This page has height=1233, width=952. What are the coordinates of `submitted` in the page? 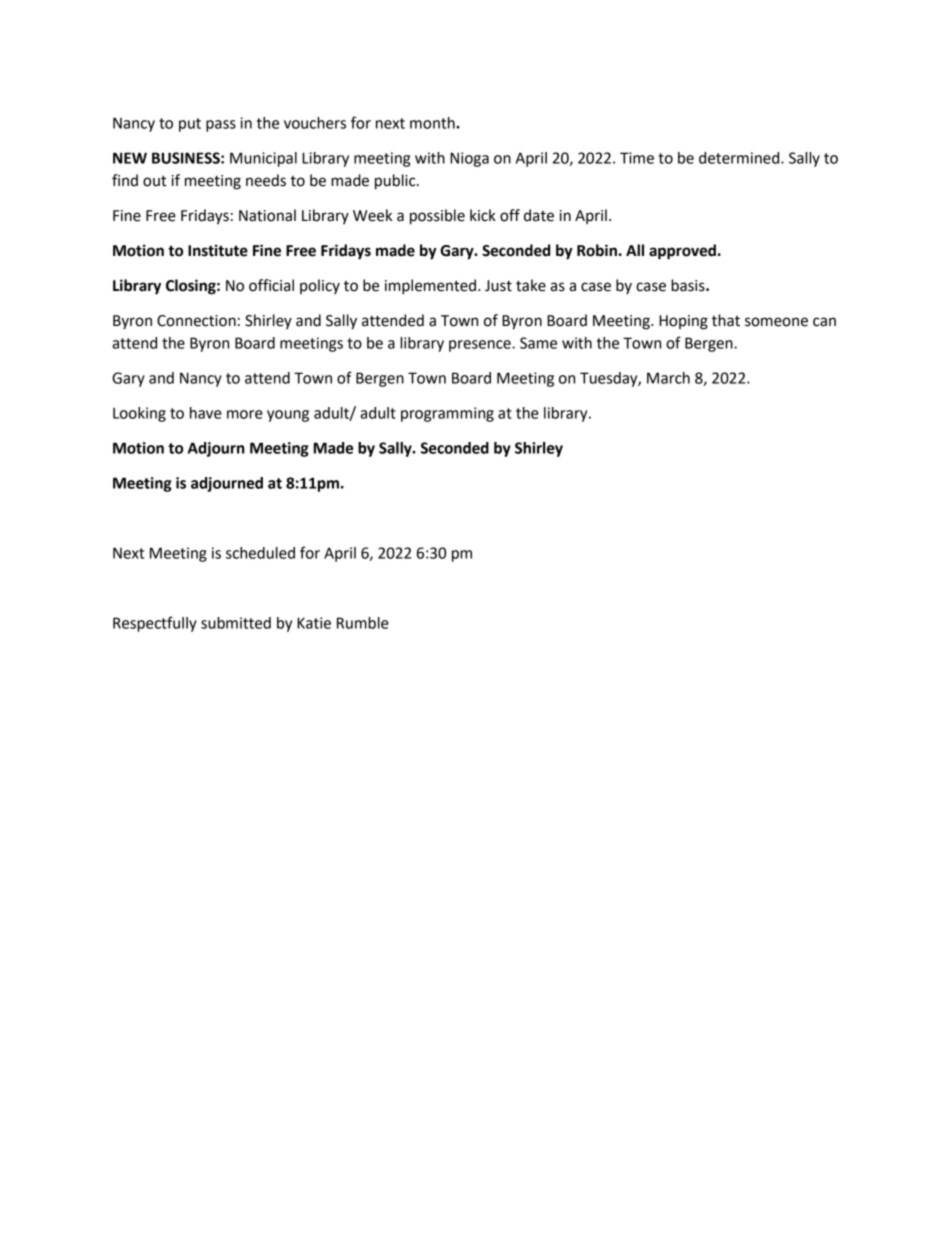 It's located at (236, 623).
